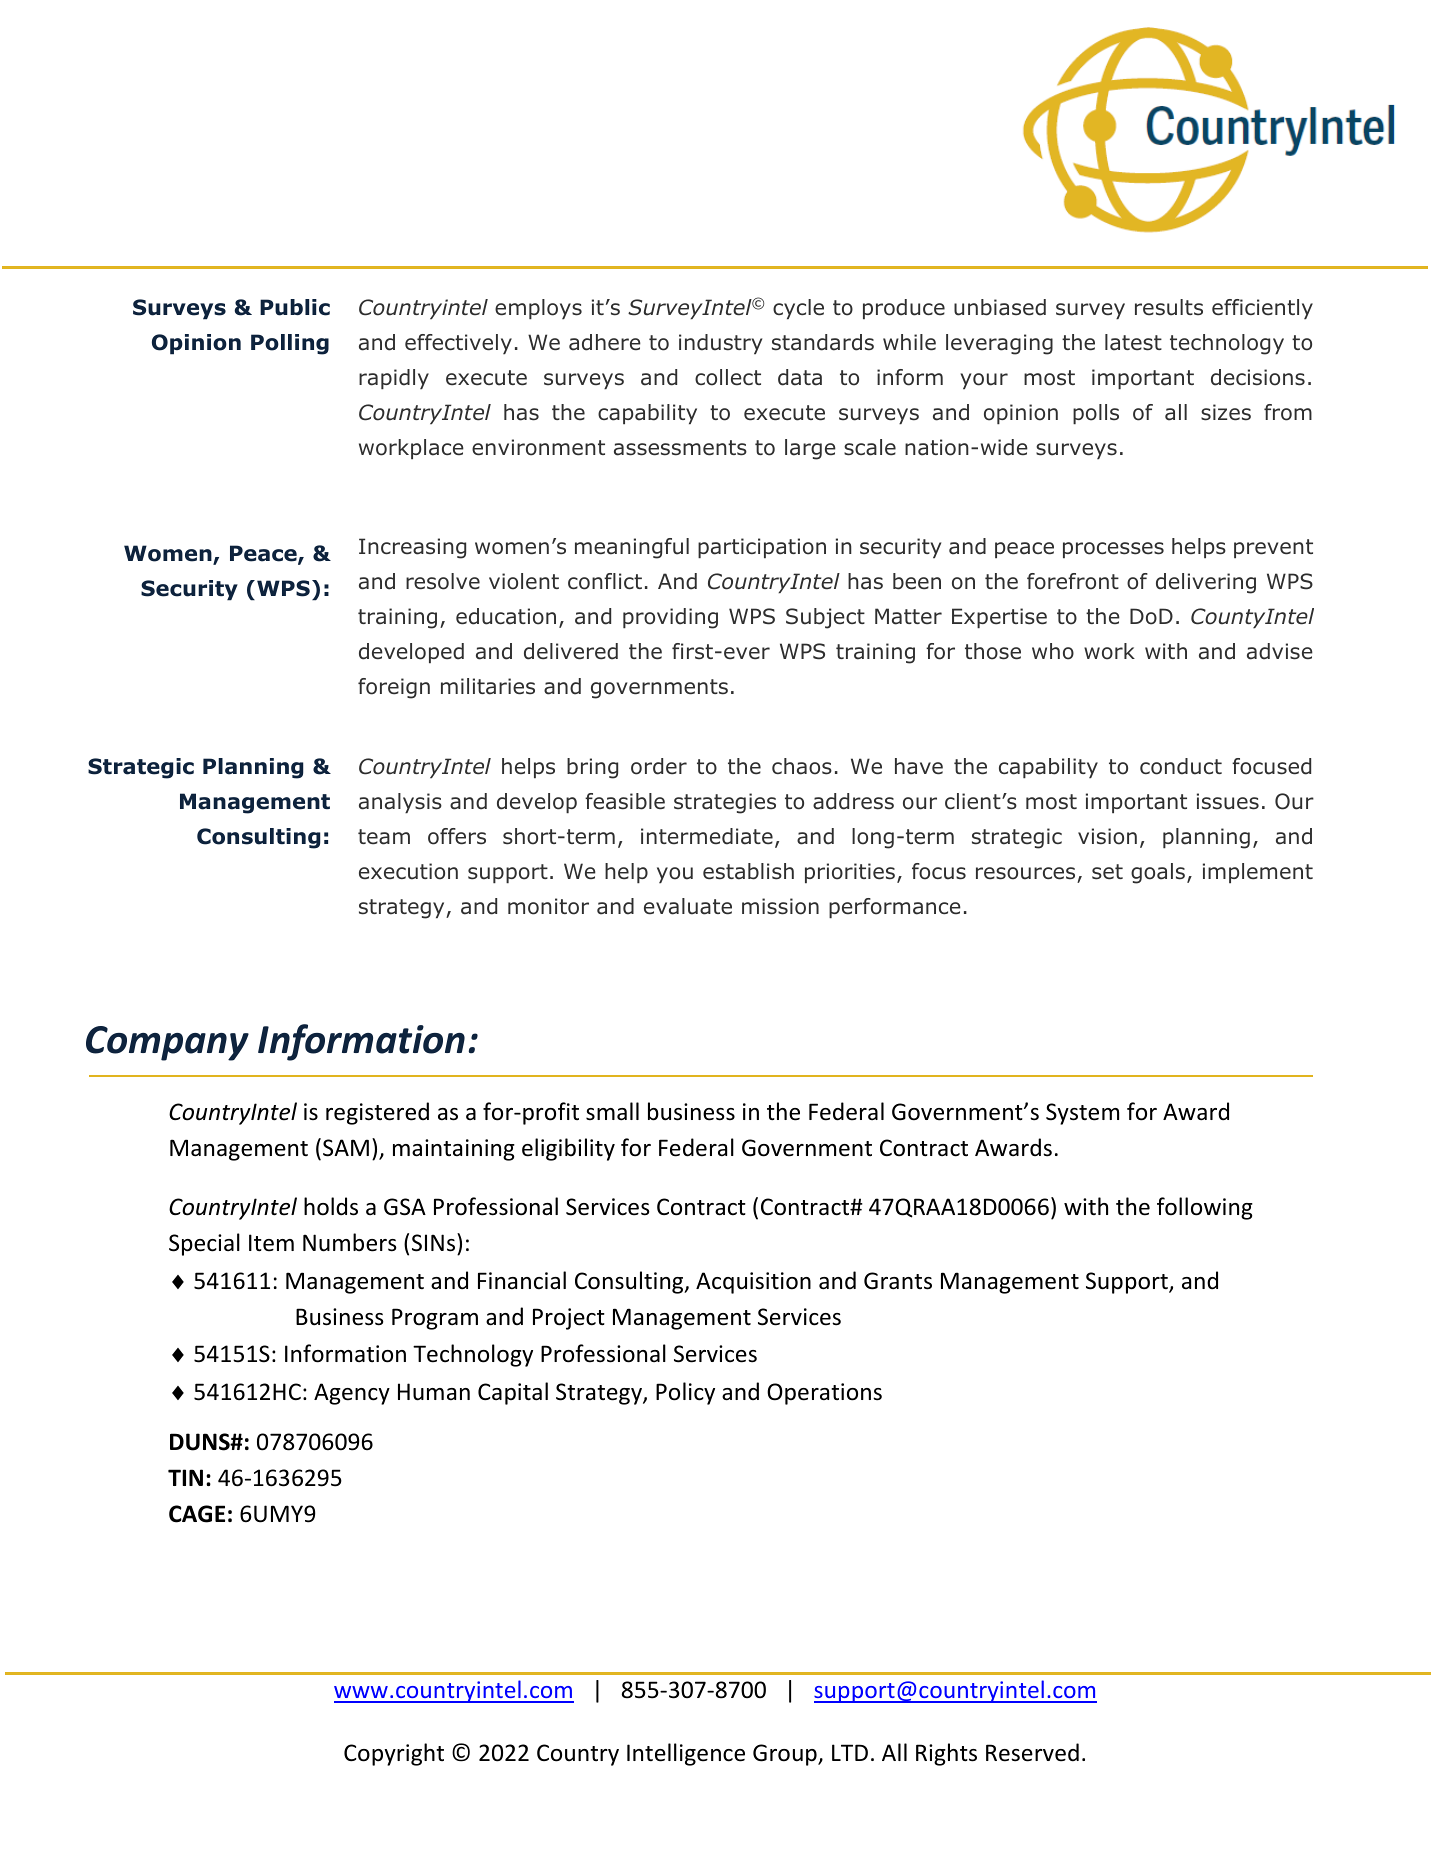 This screenshot has width=1431, height=1852. What do you see at coordinates (725, 803) in the screenshot?
I see `strategies` at bounding box center [725, 803].
